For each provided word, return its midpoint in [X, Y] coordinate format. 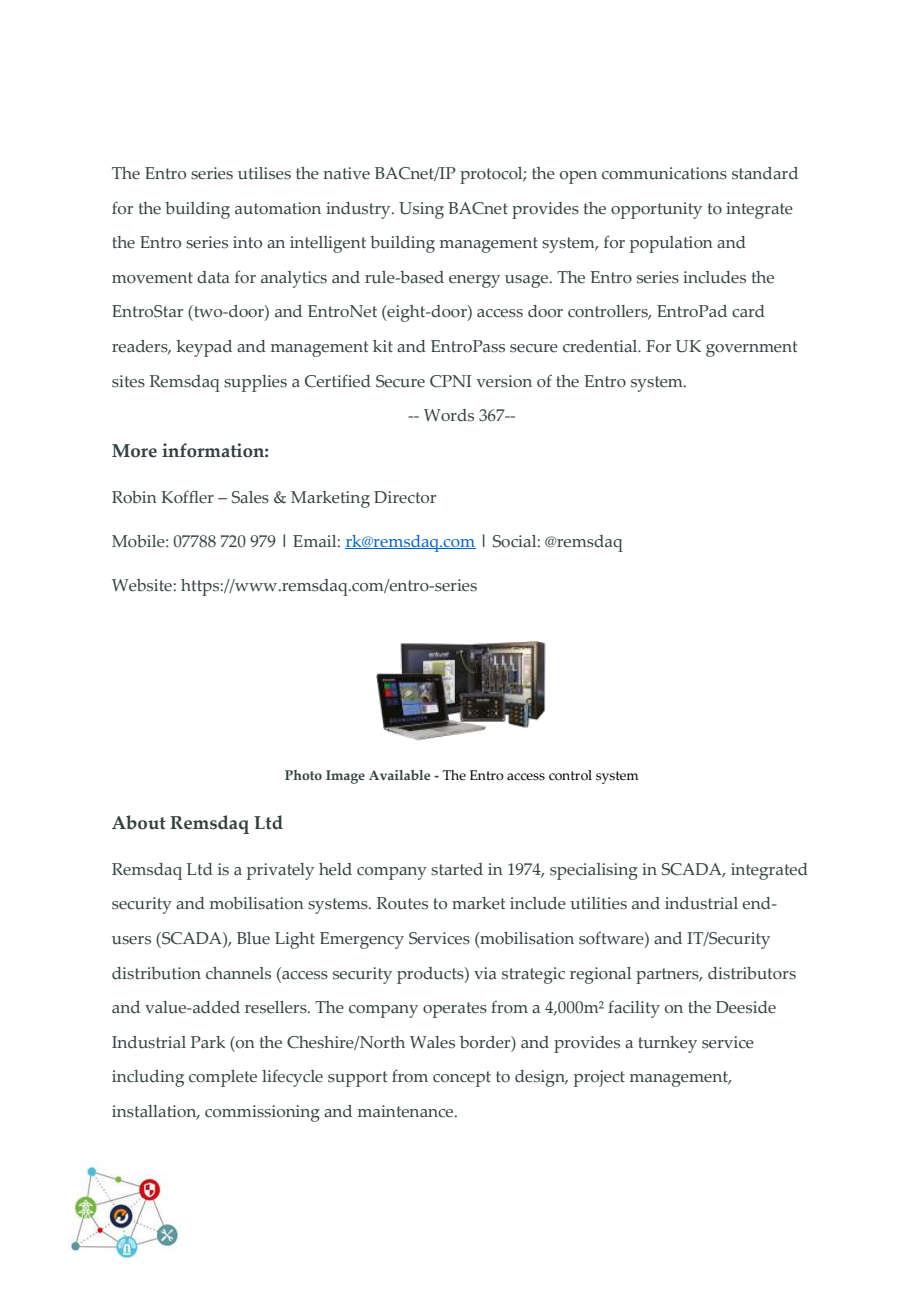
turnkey [667, 1044]
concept [462, 1079]
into [247, 242]
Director [405, 497]
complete [223, 1078]
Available [399, 775]
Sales [250, 497]
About [139, 822]
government [751, 349]
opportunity [656, 210]
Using [421, 210]
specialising [594, 871]
